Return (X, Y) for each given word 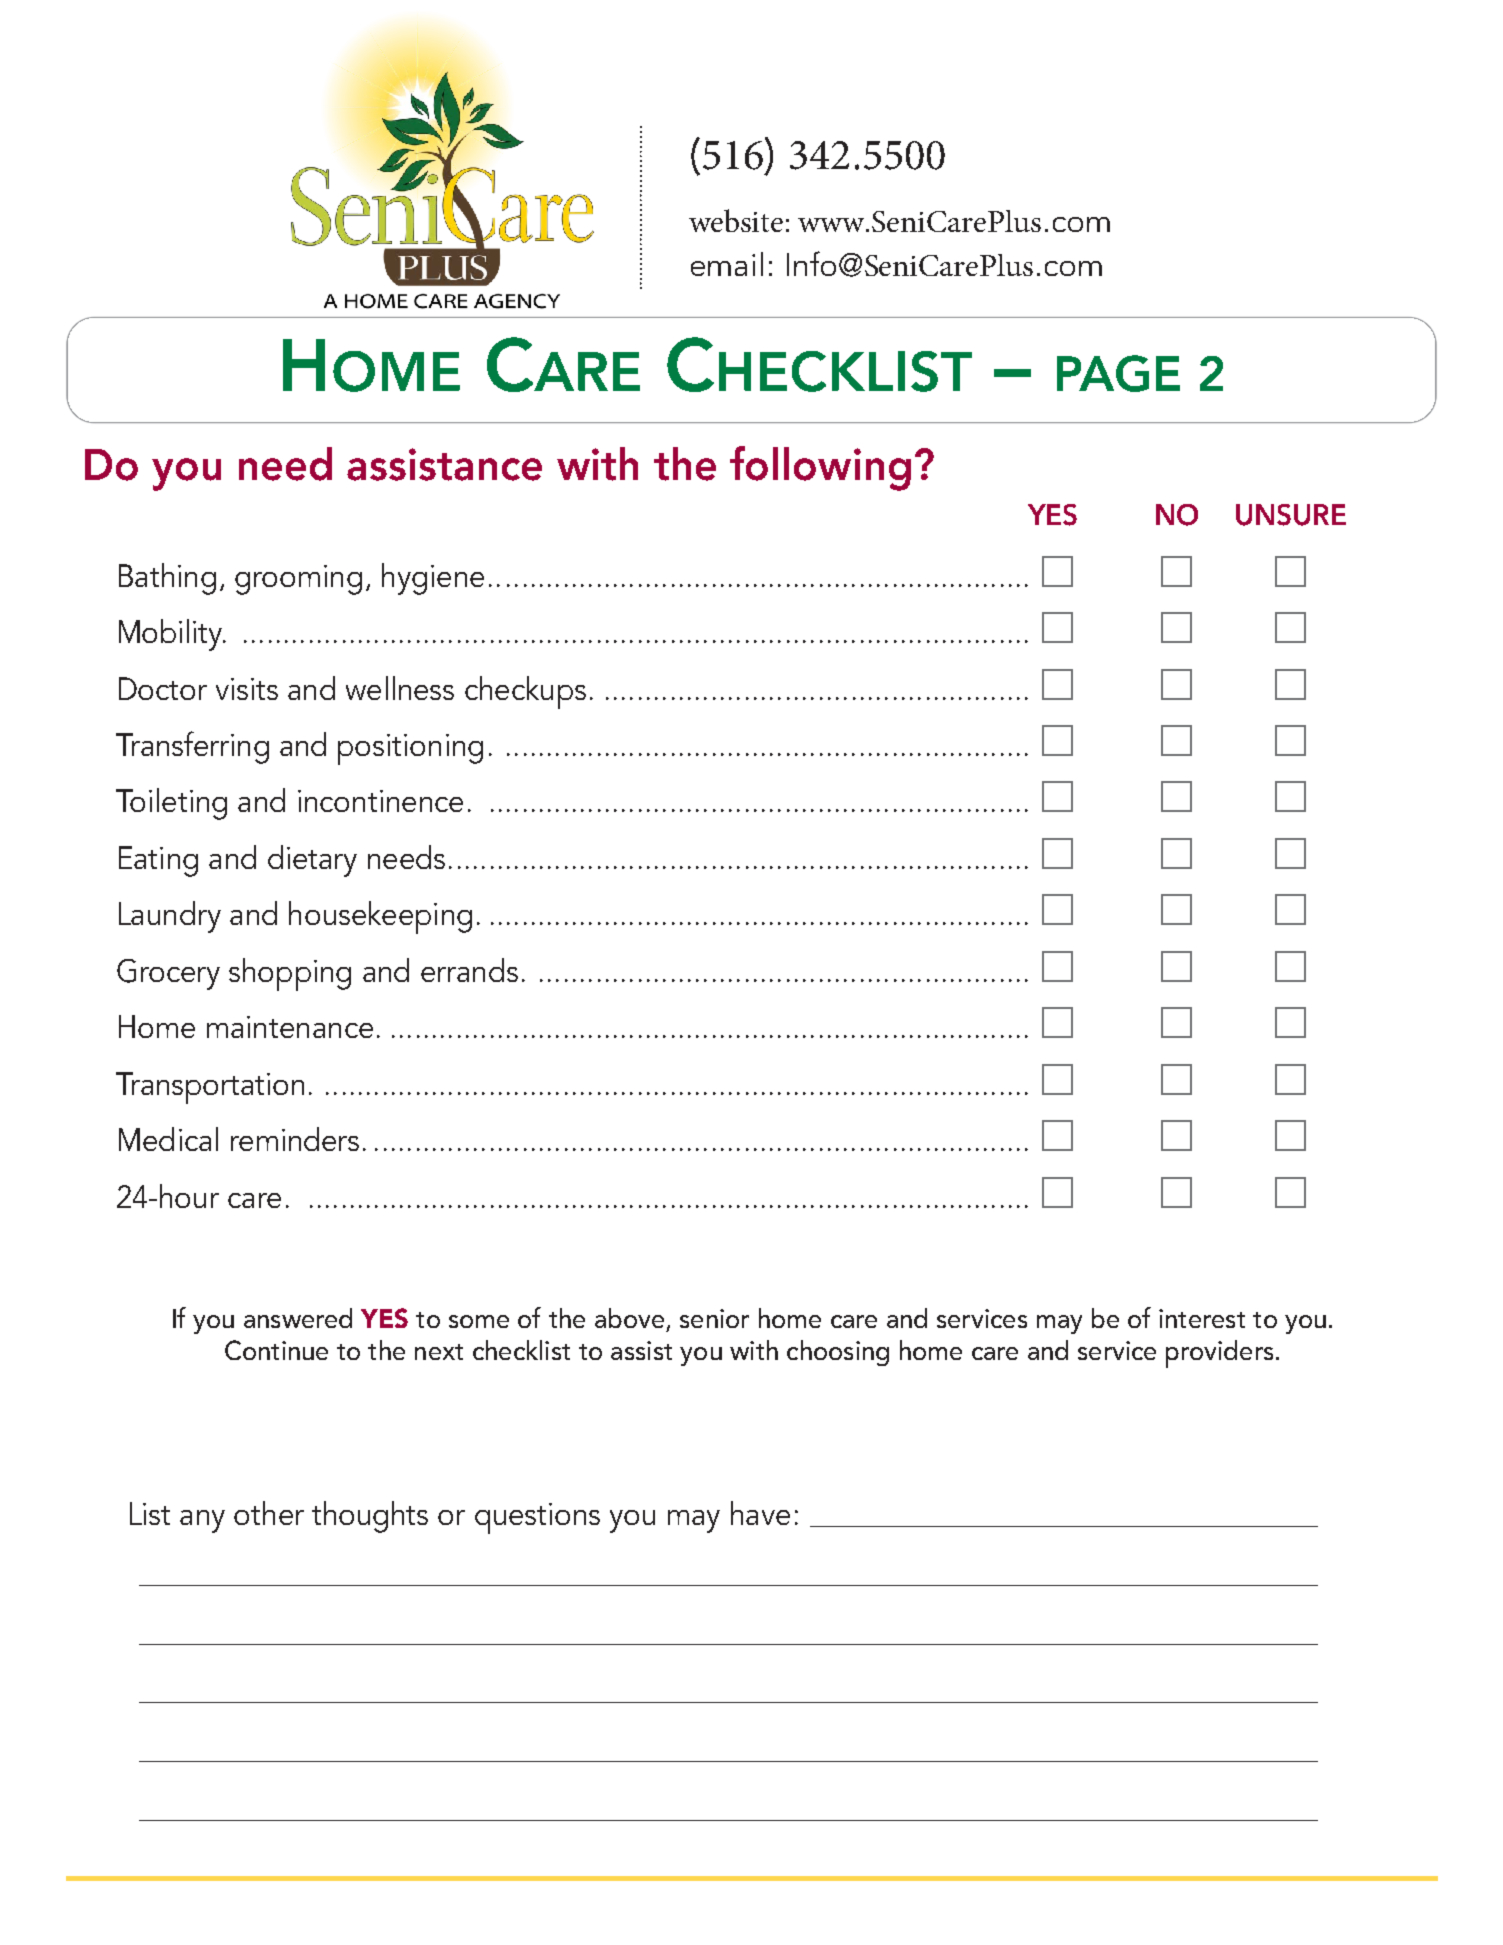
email (727, 264)
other (269, 1513)
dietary (312, 861)
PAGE (1118, 373)
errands (469, 970)
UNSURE (1291, 515)
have (760, 1513)
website (736, 220)
